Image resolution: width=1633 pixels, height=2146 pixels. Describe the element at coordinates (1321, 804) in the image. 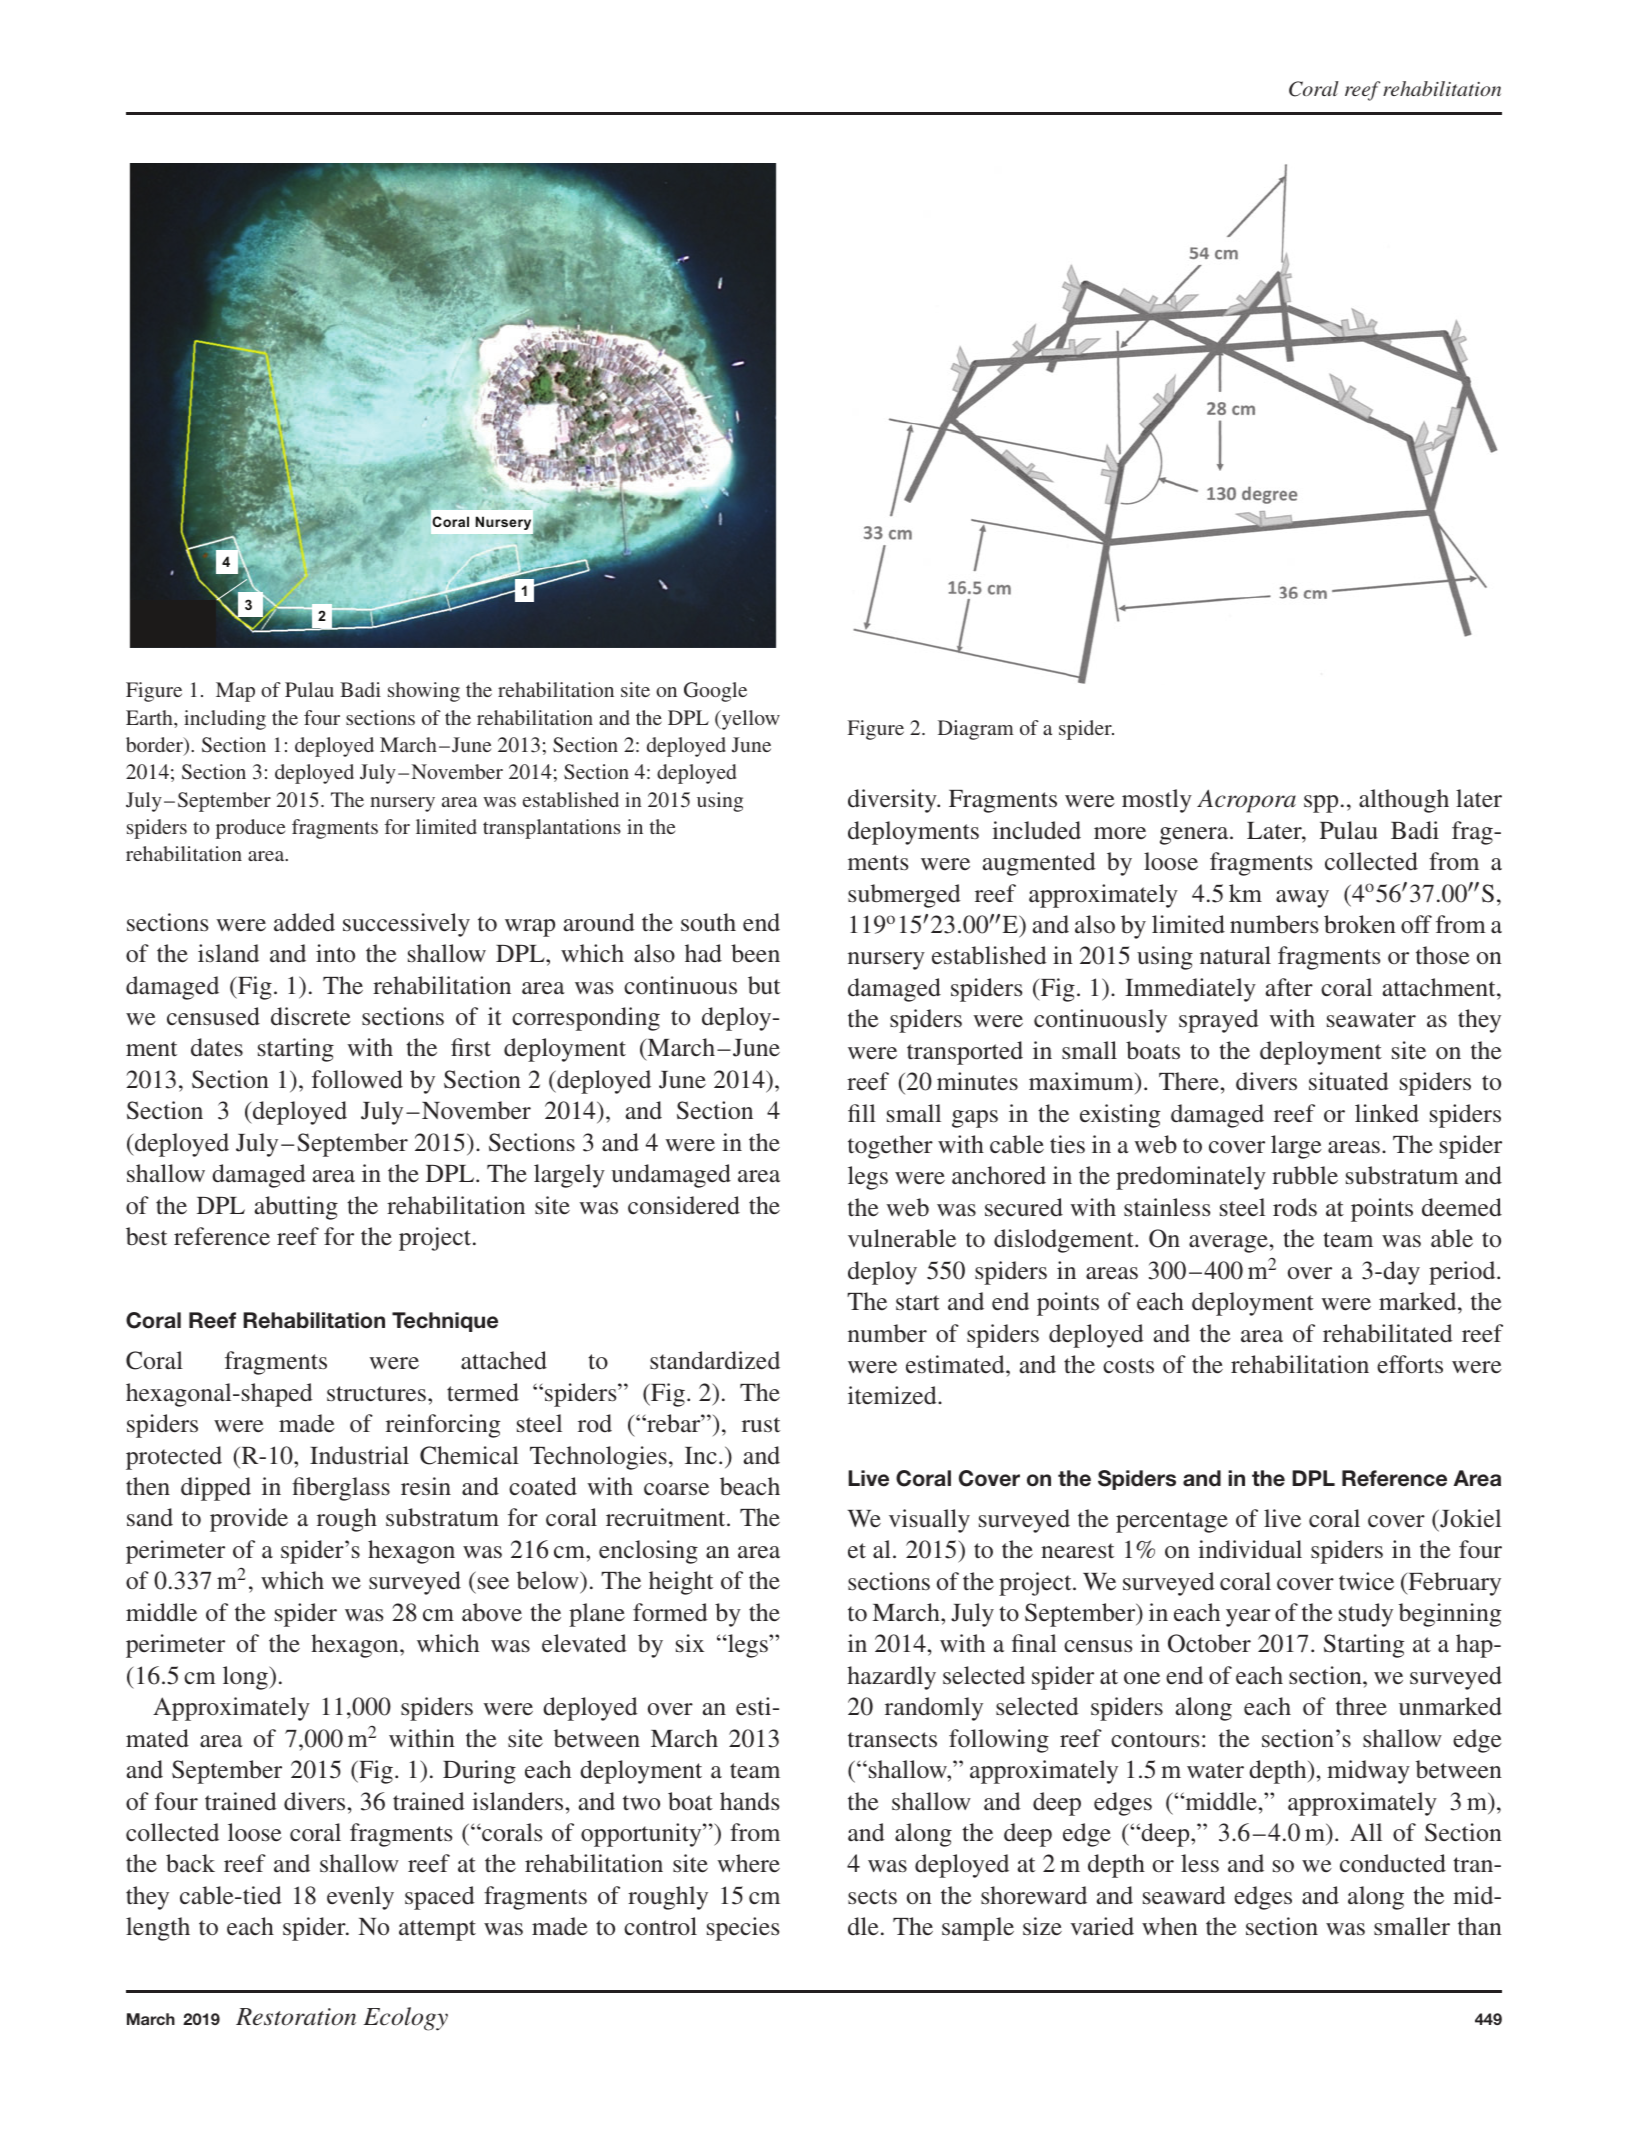

I see `spp` at that location.
